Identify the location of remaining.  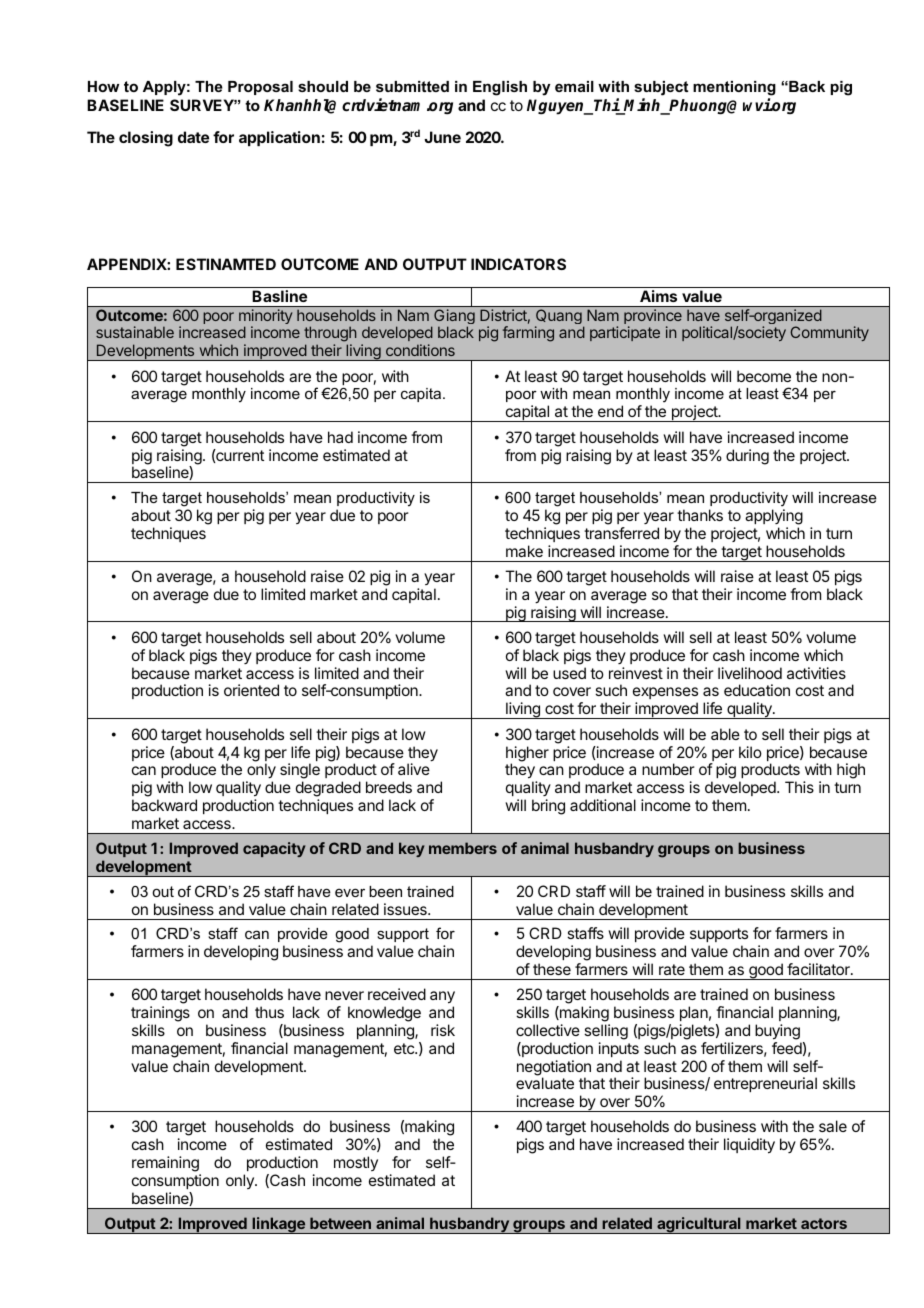
(165, 1164).
